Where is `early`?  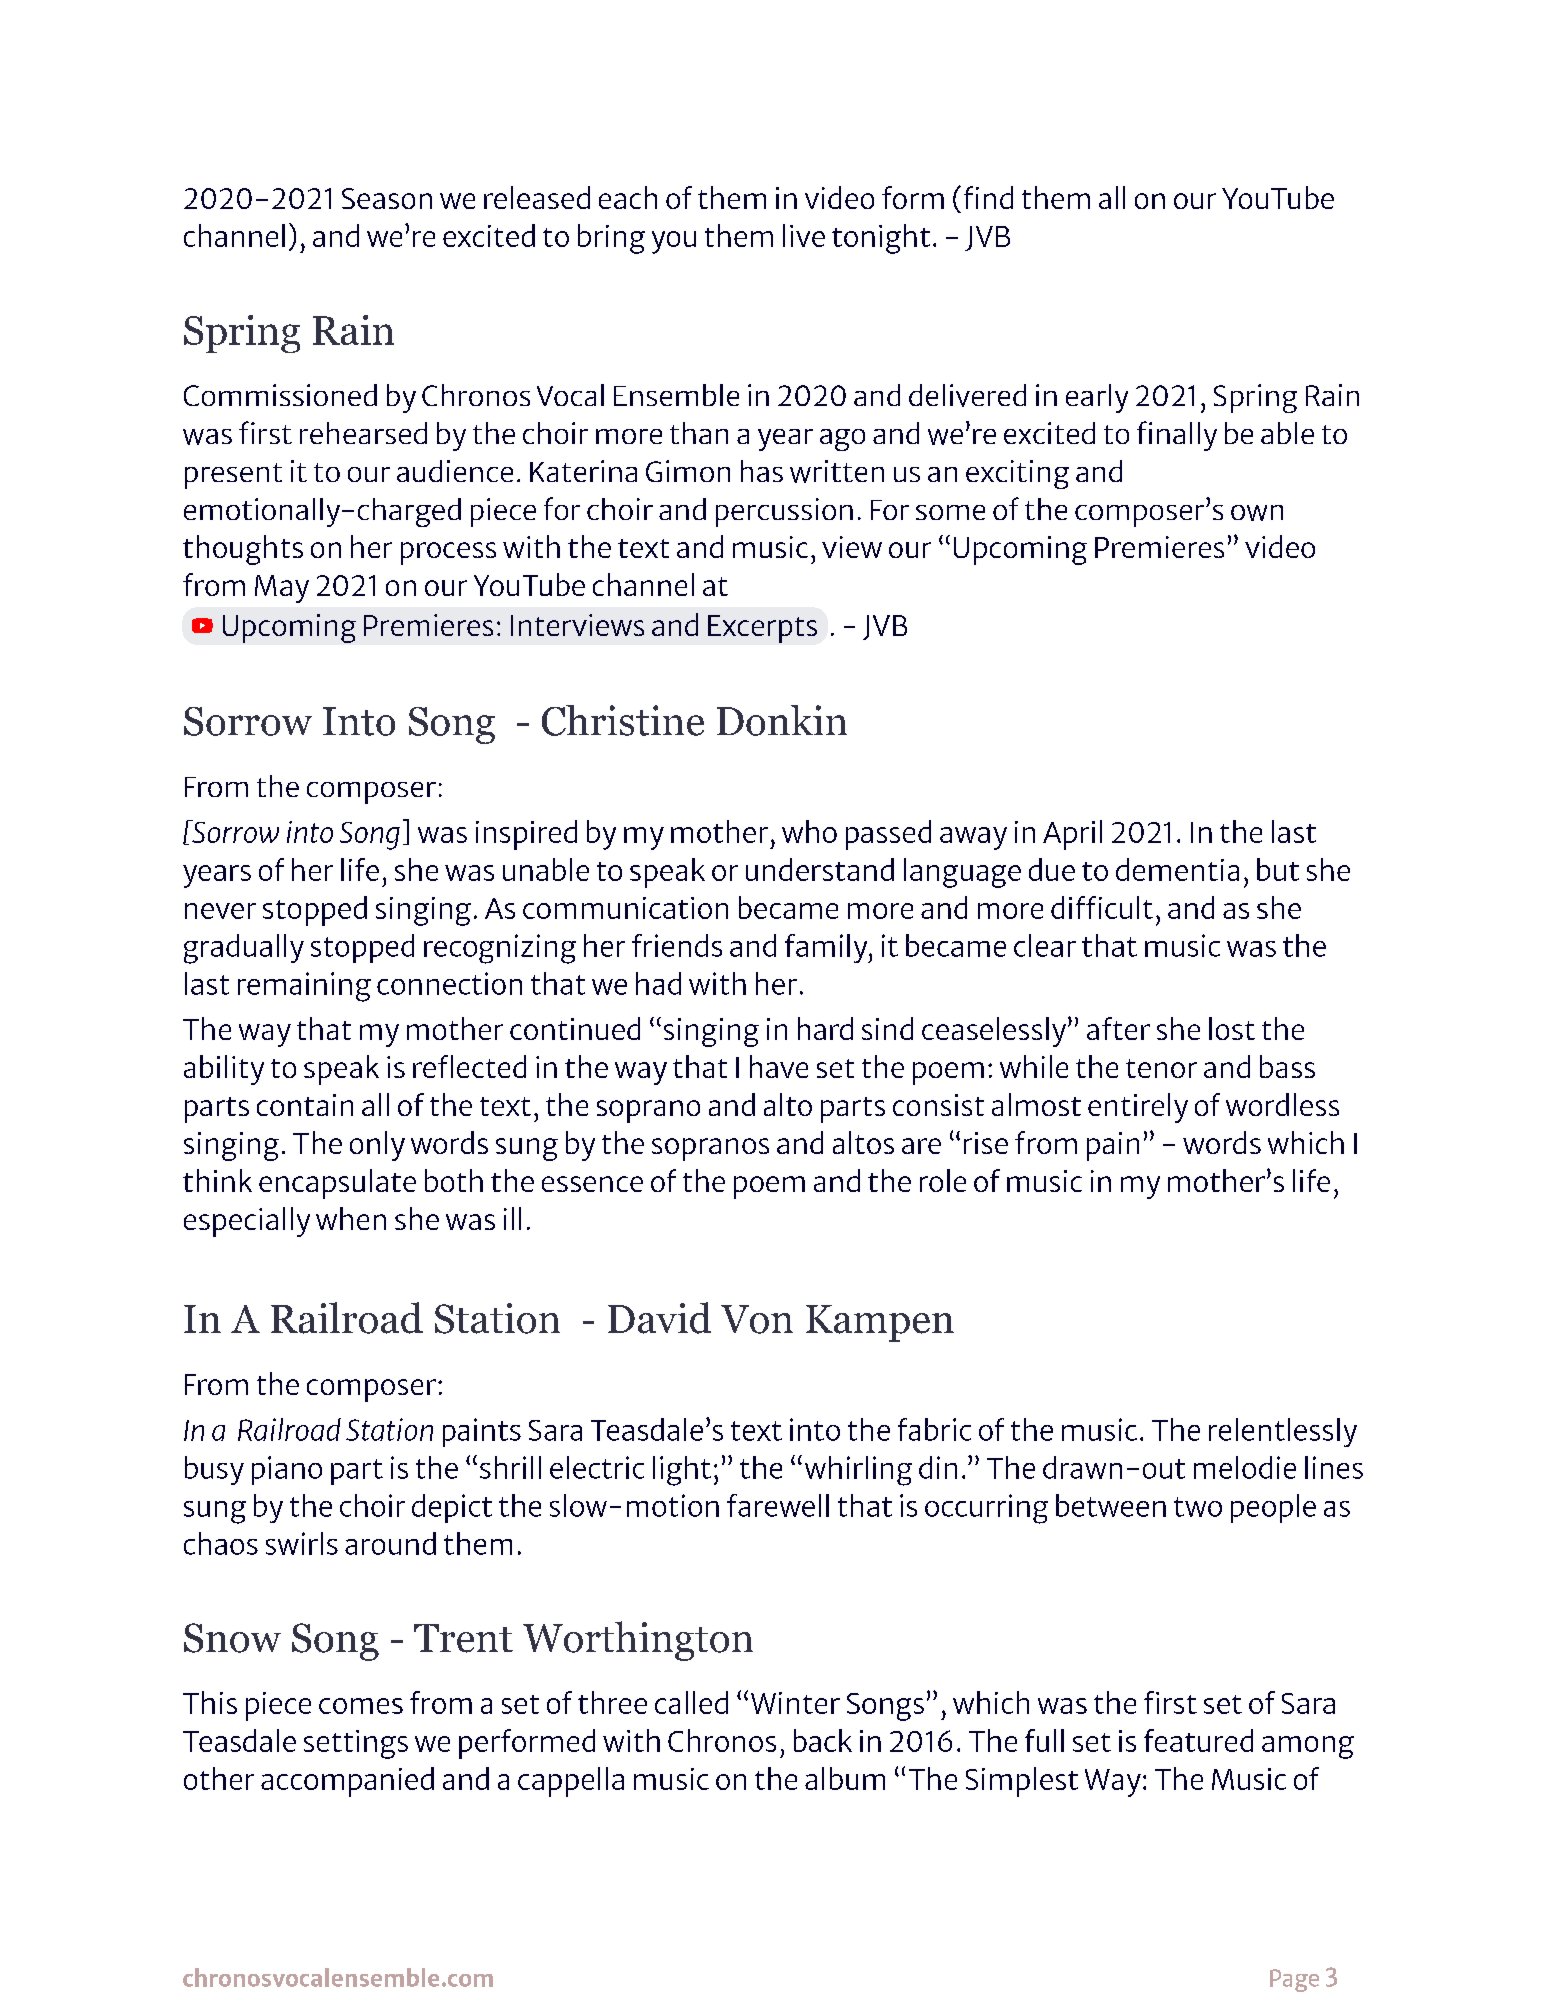
early is located at coordinates (1097, 398).
